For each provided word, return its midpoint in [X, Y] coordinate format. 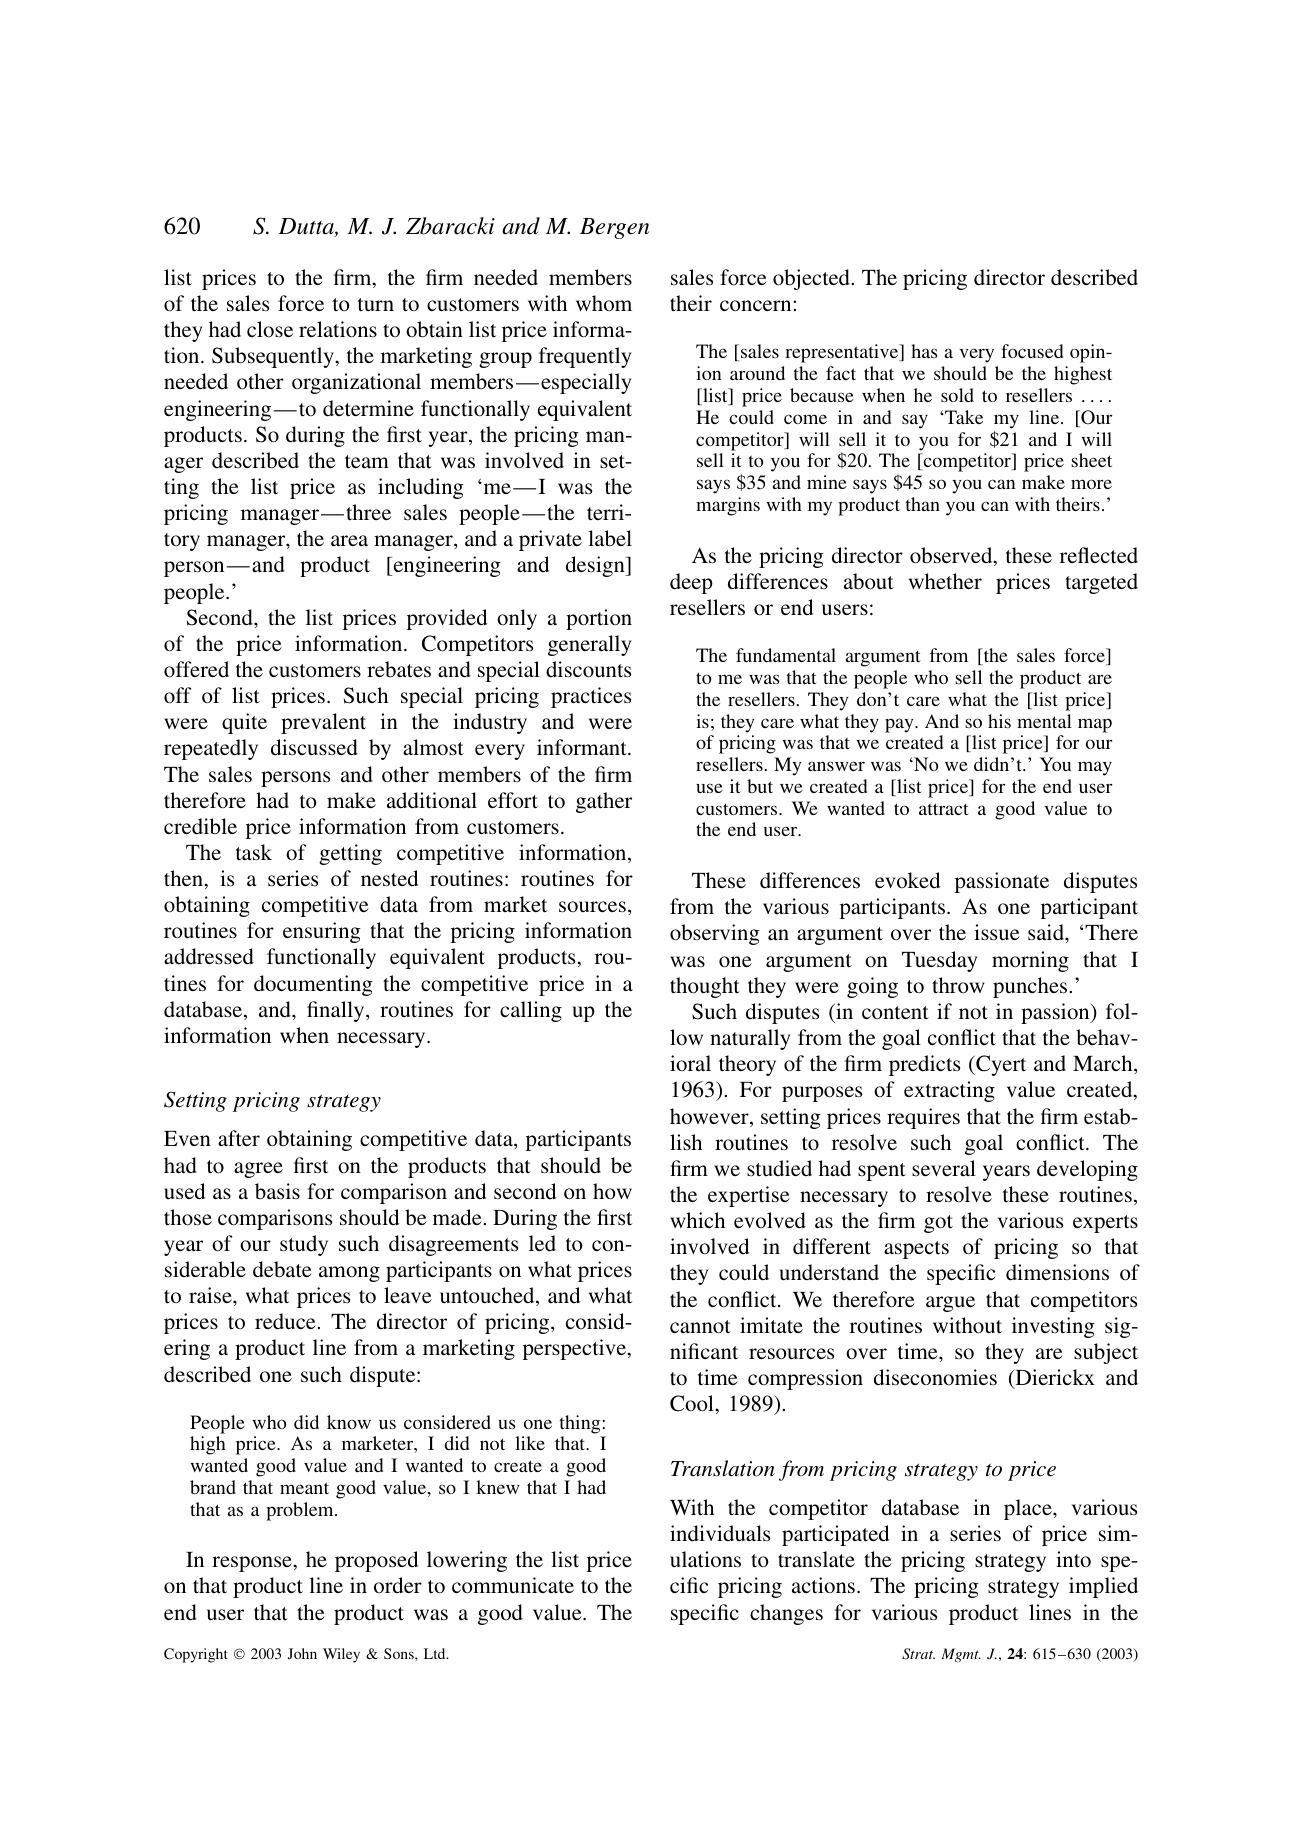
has [924, 351]
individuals [720, 1533]
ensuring [322, 932]
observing [715, 934]
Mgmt [961, 1655]
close [270, 329]
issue [997, 932]
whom [604, 303]
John [302, 1653]
